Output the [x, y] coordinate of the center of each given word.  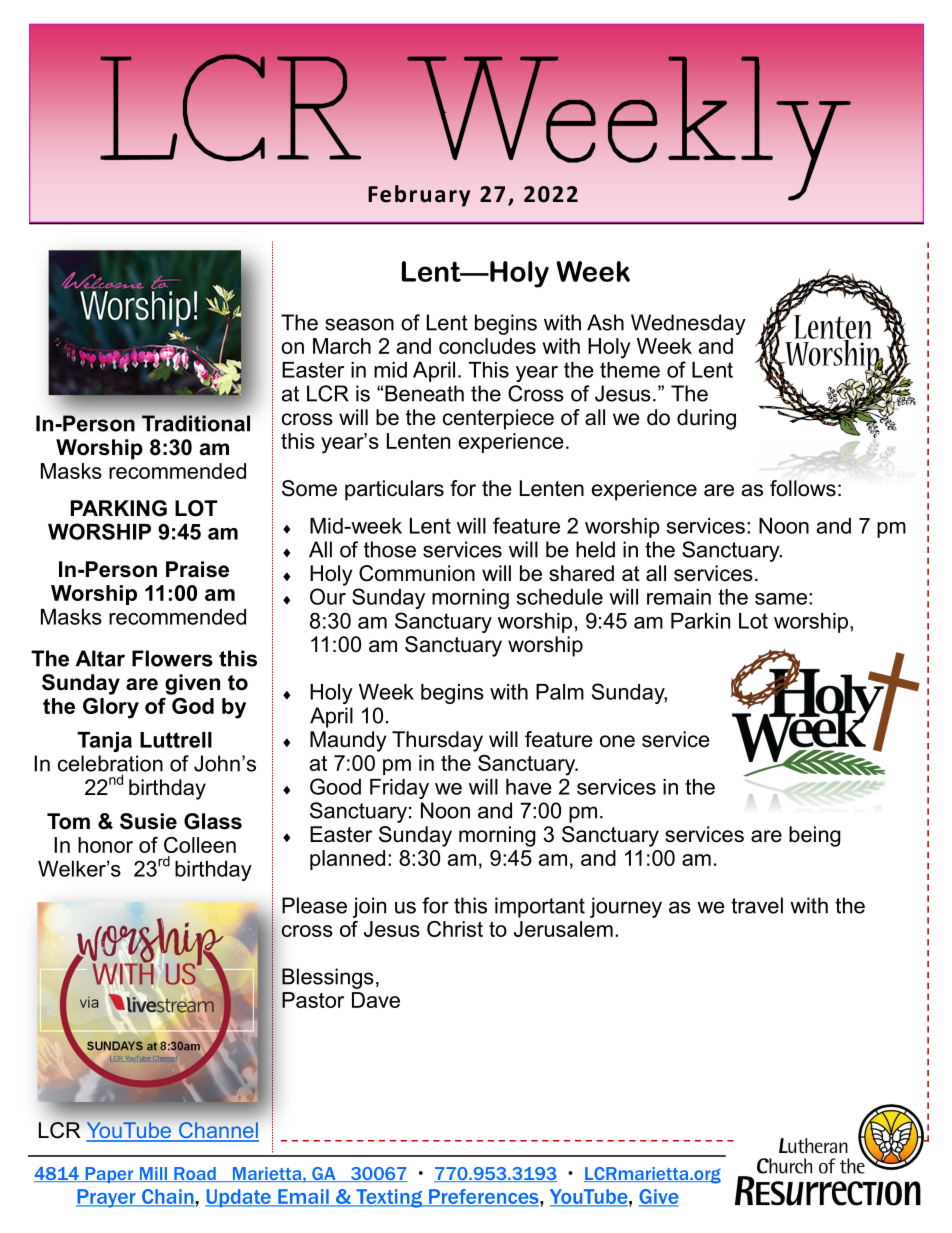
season [359, 324]
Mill [153, 1174]
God [193, 706]
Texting [389, 1198]
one [617, 741]
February [419, 196]
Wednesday [688, 324]
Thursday [437, 741]
